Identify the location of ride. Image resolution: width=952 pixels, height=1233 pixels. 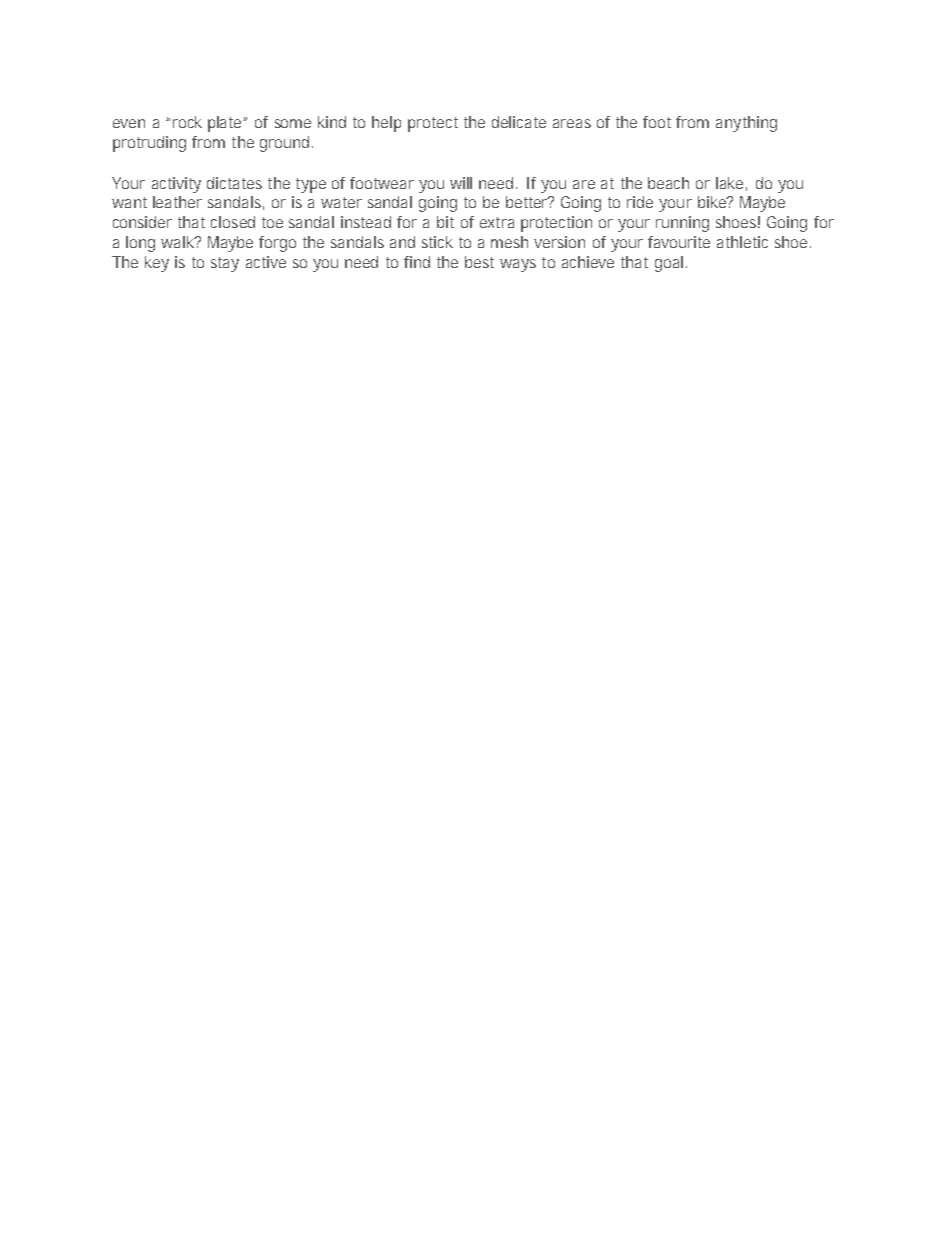
(640, 202).
